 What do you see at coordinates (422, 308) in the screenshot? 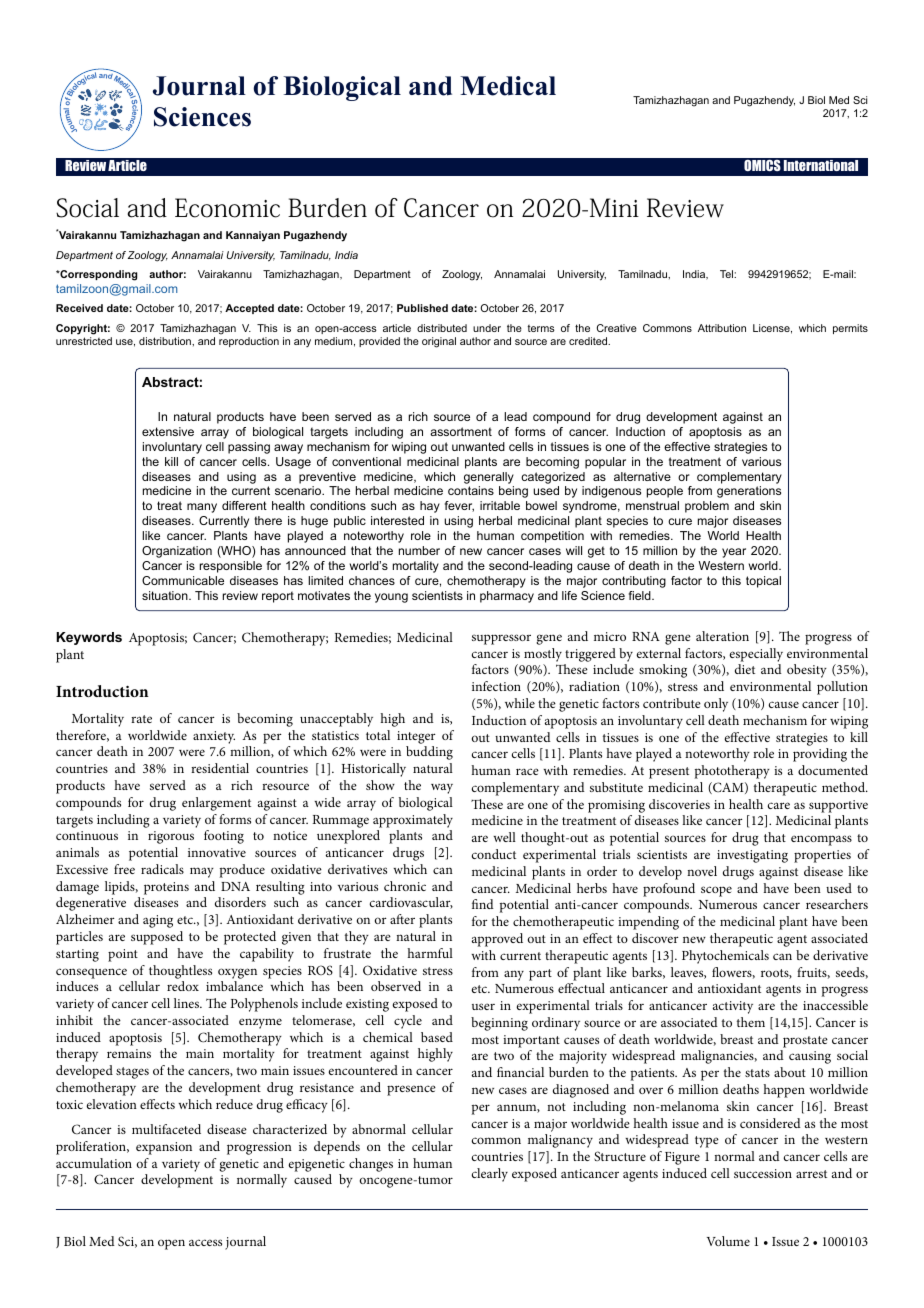
I see `Published` at bounding box center [422, 308].
